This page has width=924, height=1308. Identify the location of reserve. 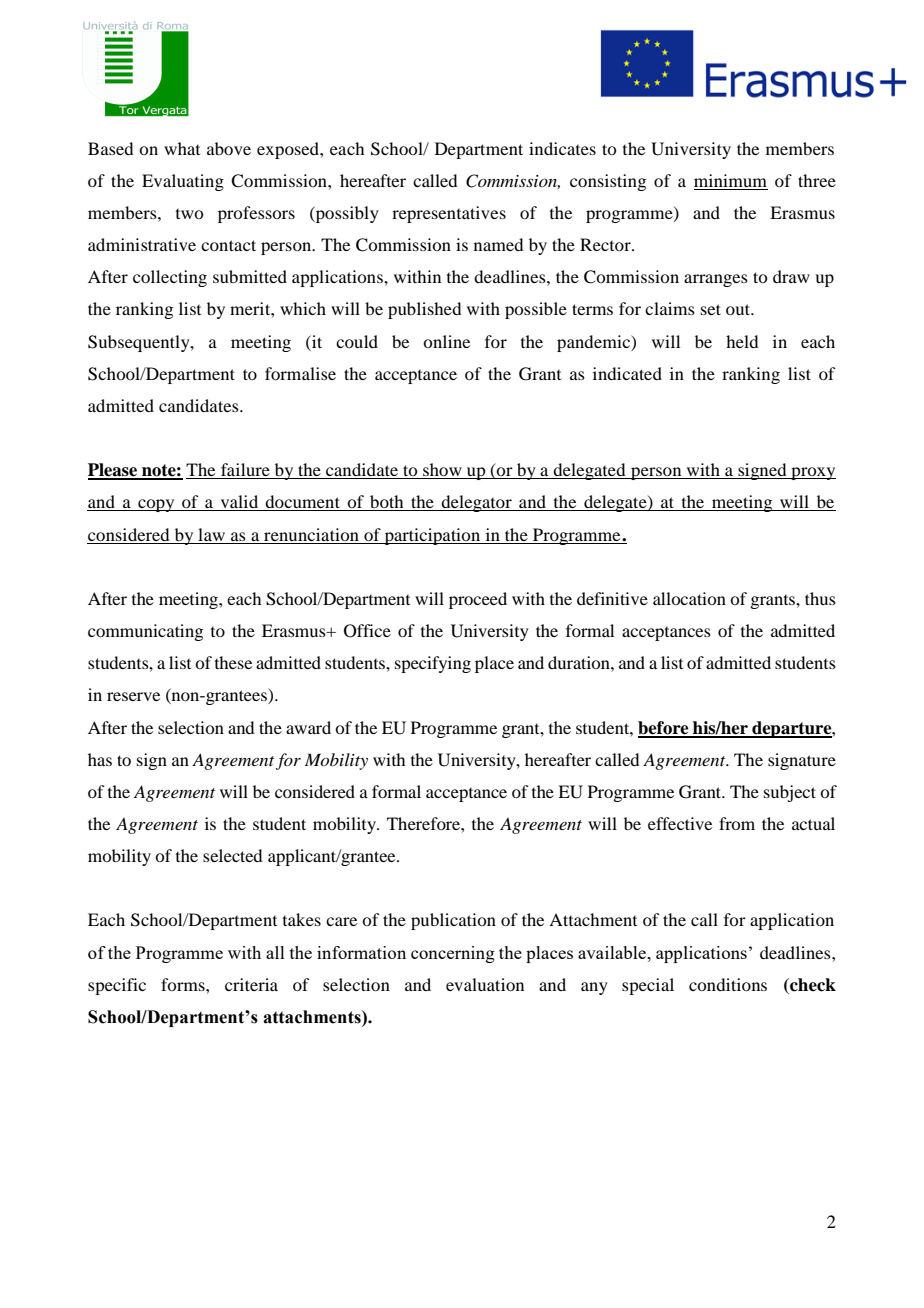
(133, 696).
